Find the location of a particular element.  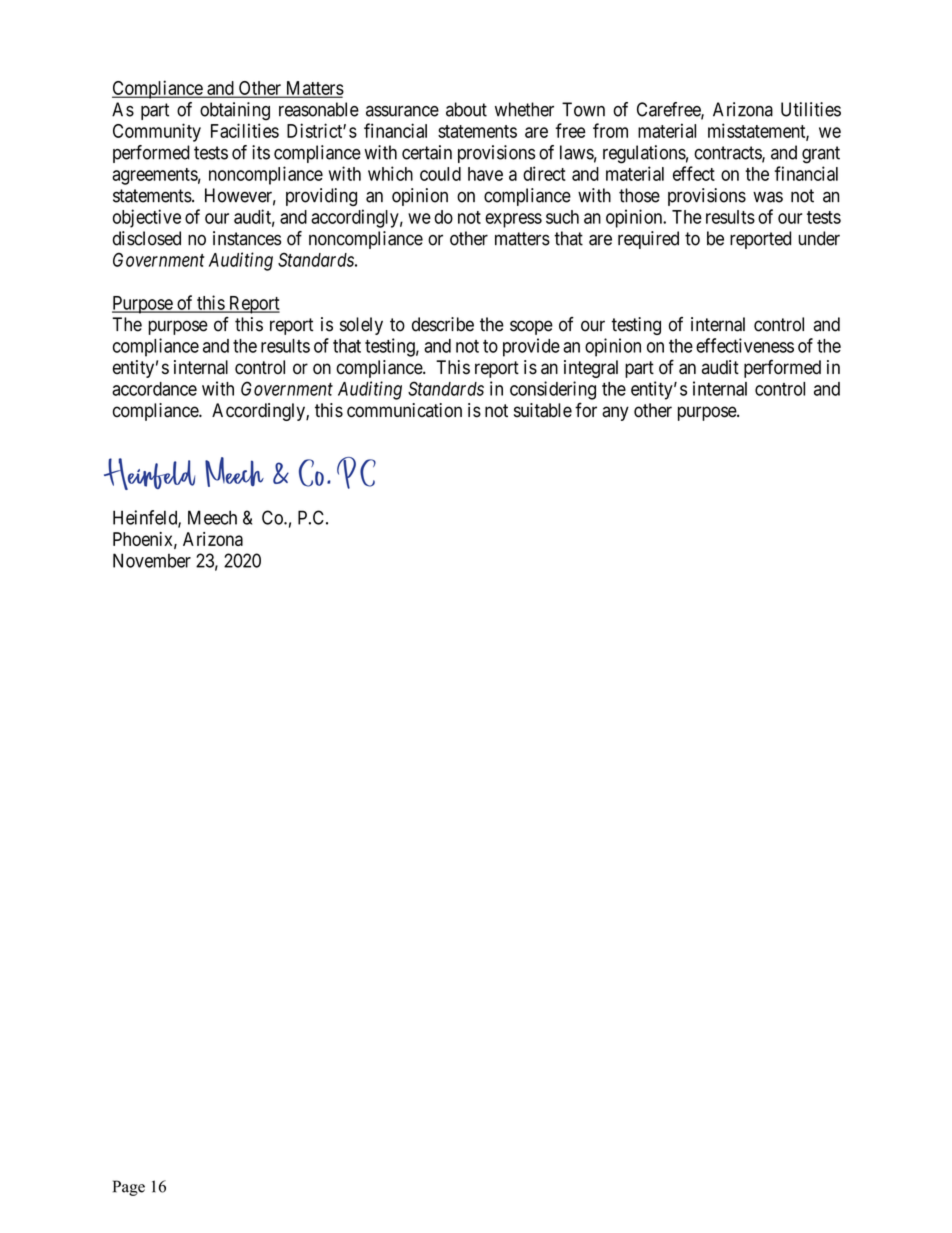

accordance is located at coordinates (154, 389).
